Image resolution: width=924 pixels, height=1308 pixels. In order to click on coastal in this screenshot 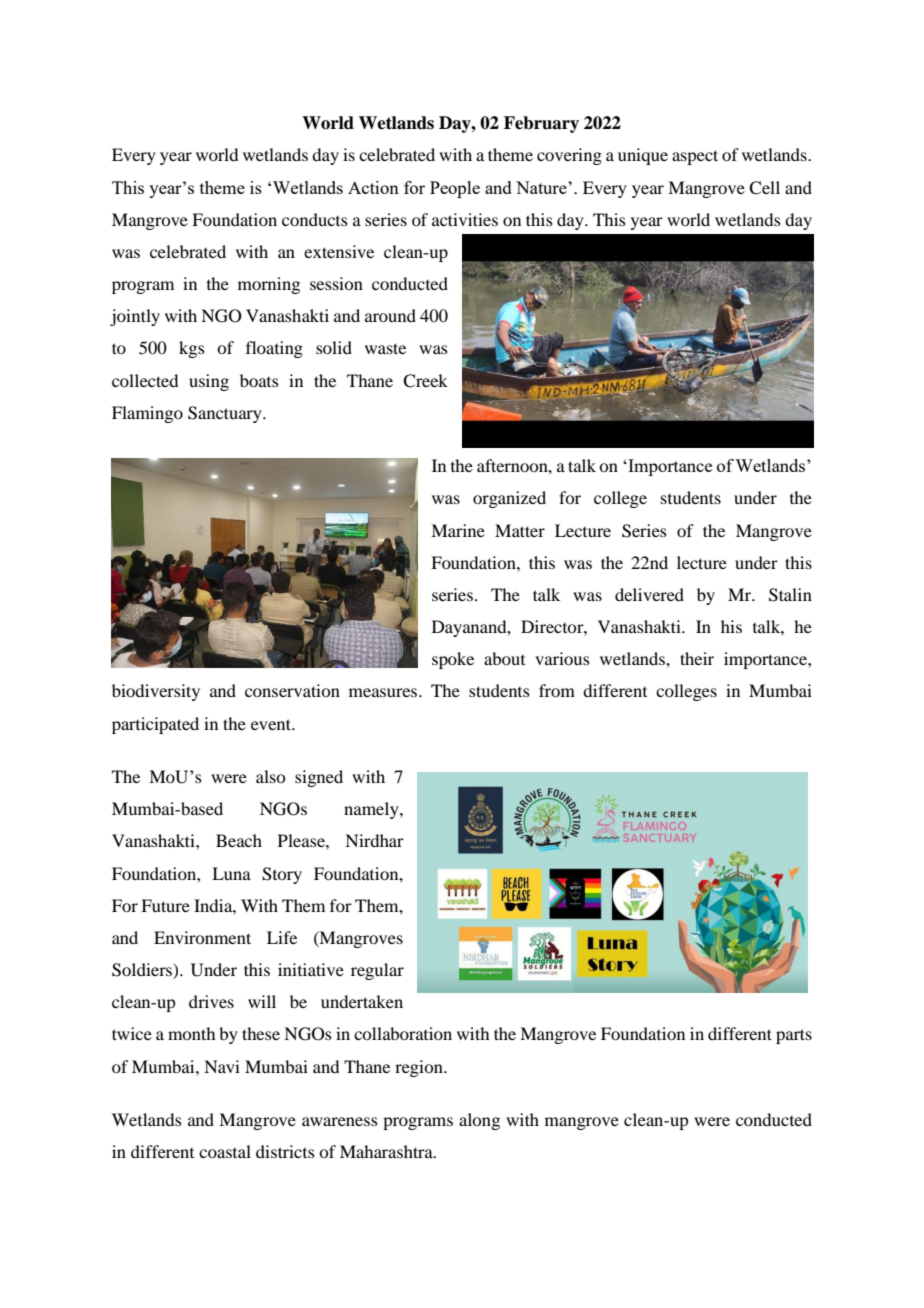, I will do `click(225, 1151)`.
